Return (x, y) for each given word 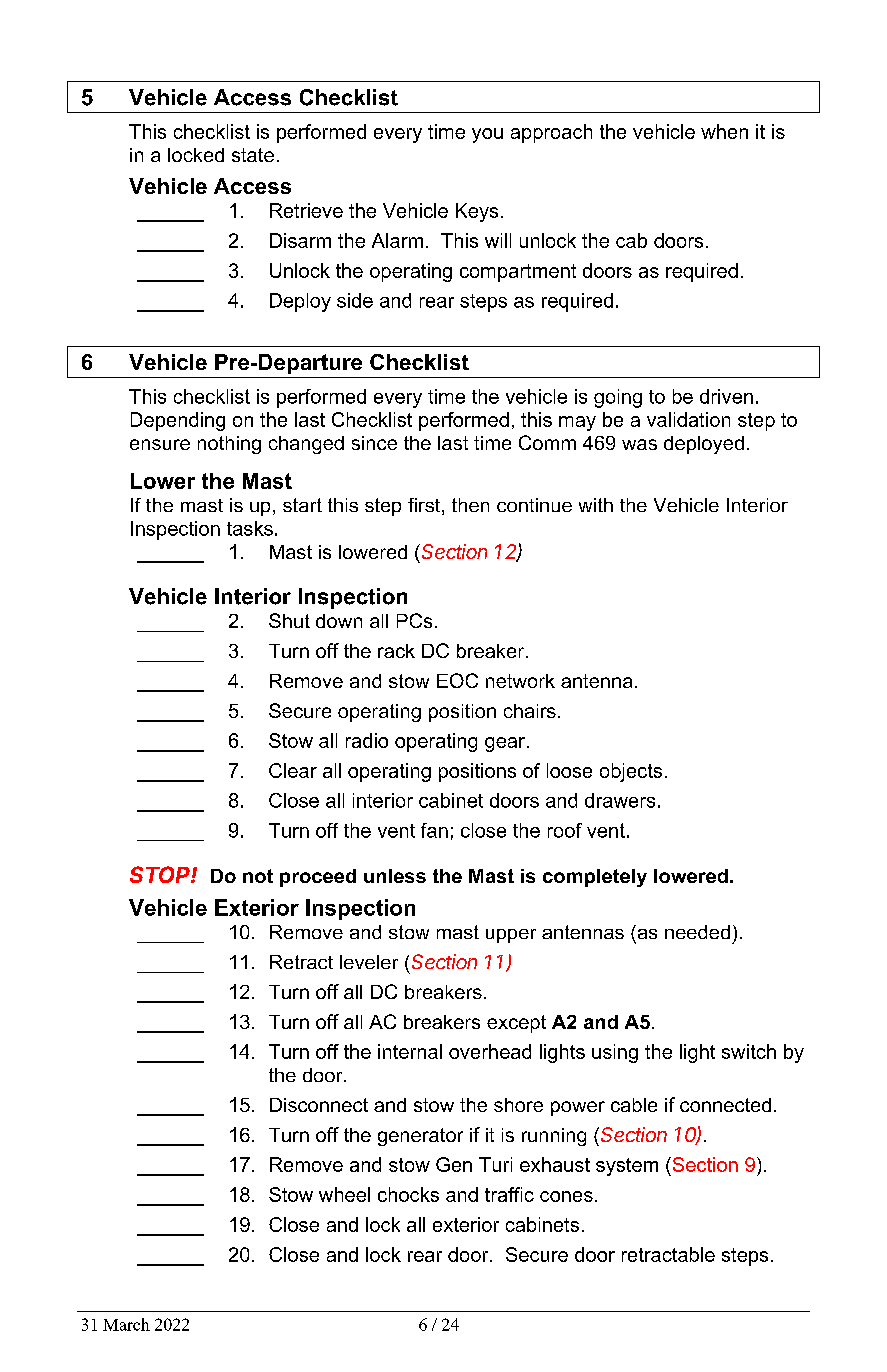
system (627, 1167)
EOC (457, 680)
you (487, 135)
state (253, 155)
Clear (293, 770)
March (126, 1324)
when (724, 131)
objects (631, 772)
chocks (408, 1194)
